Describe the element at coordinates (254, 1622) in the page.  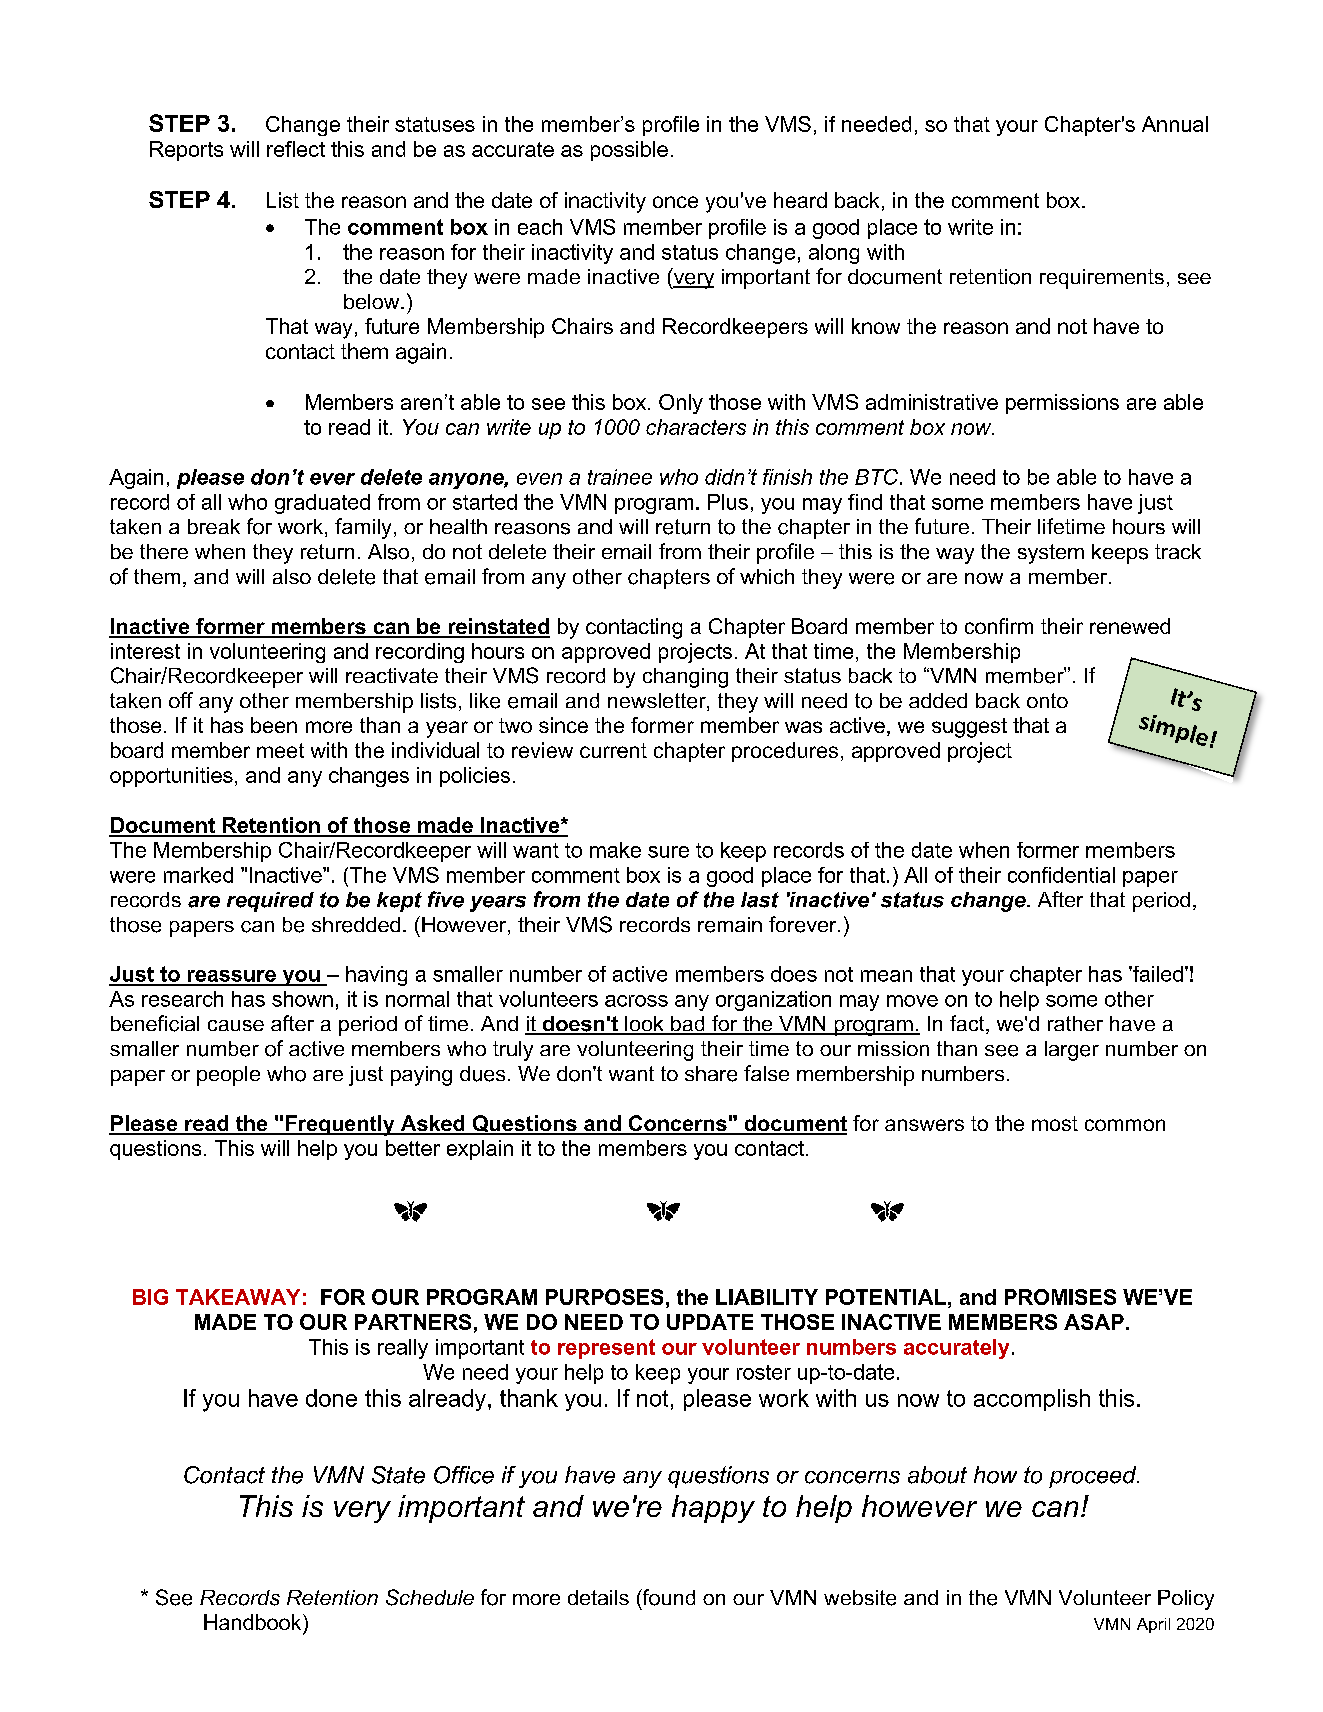
I see `Handbook` at that location.
